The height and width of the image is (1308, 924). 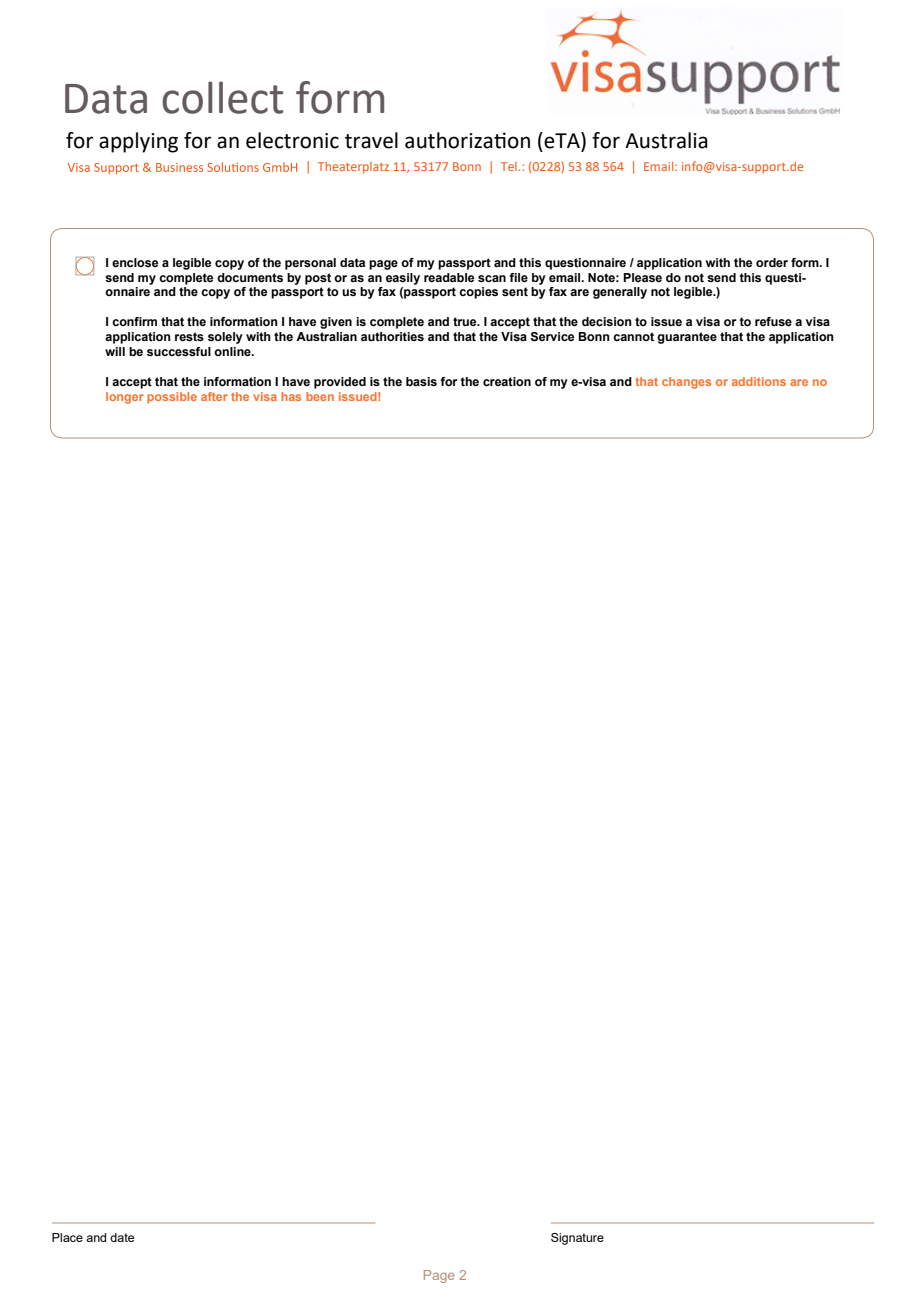 I want to click on additions, so click(x=759, y=381).
